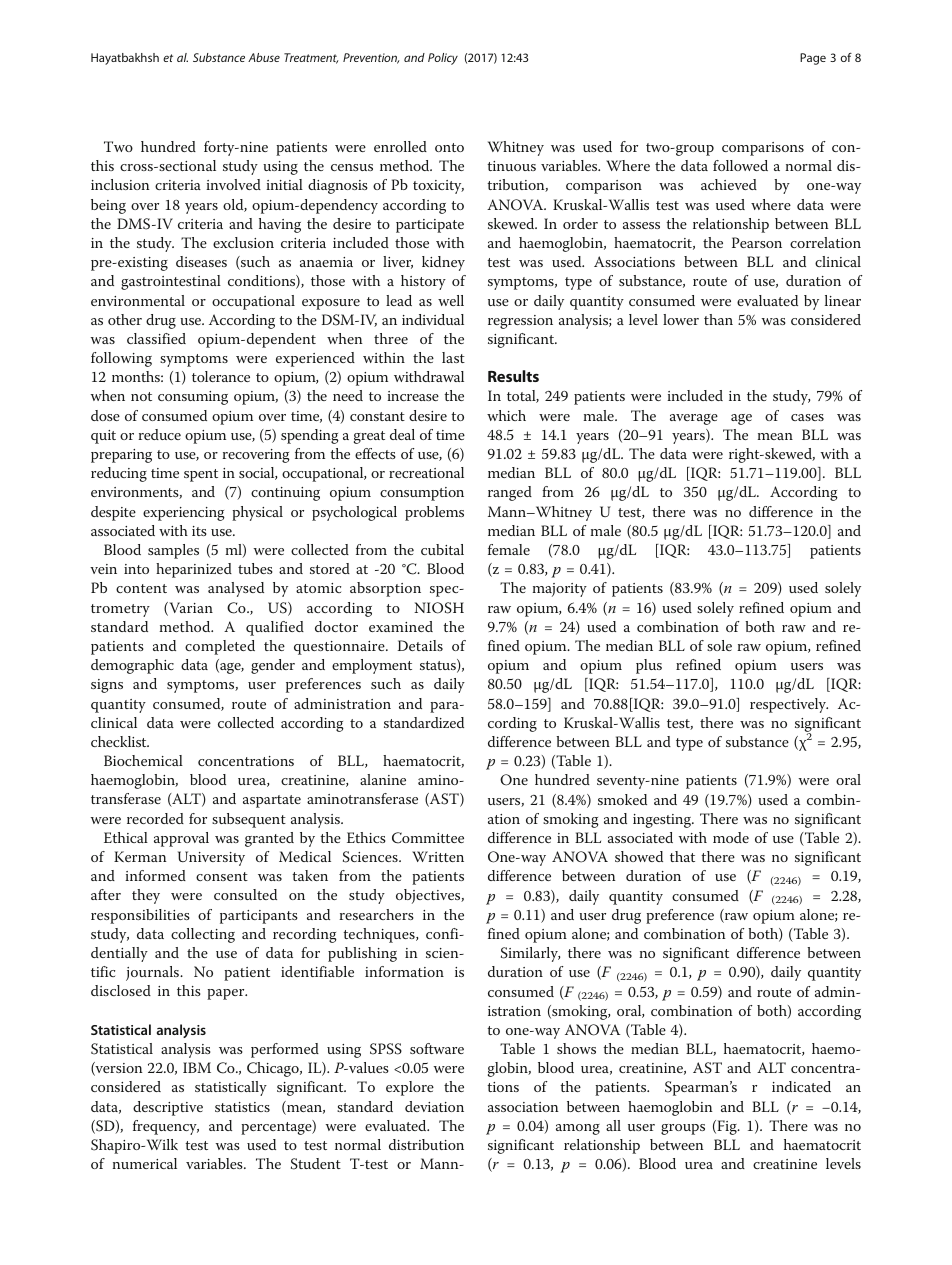  I want to click on indicated, so click(801, 1086).
